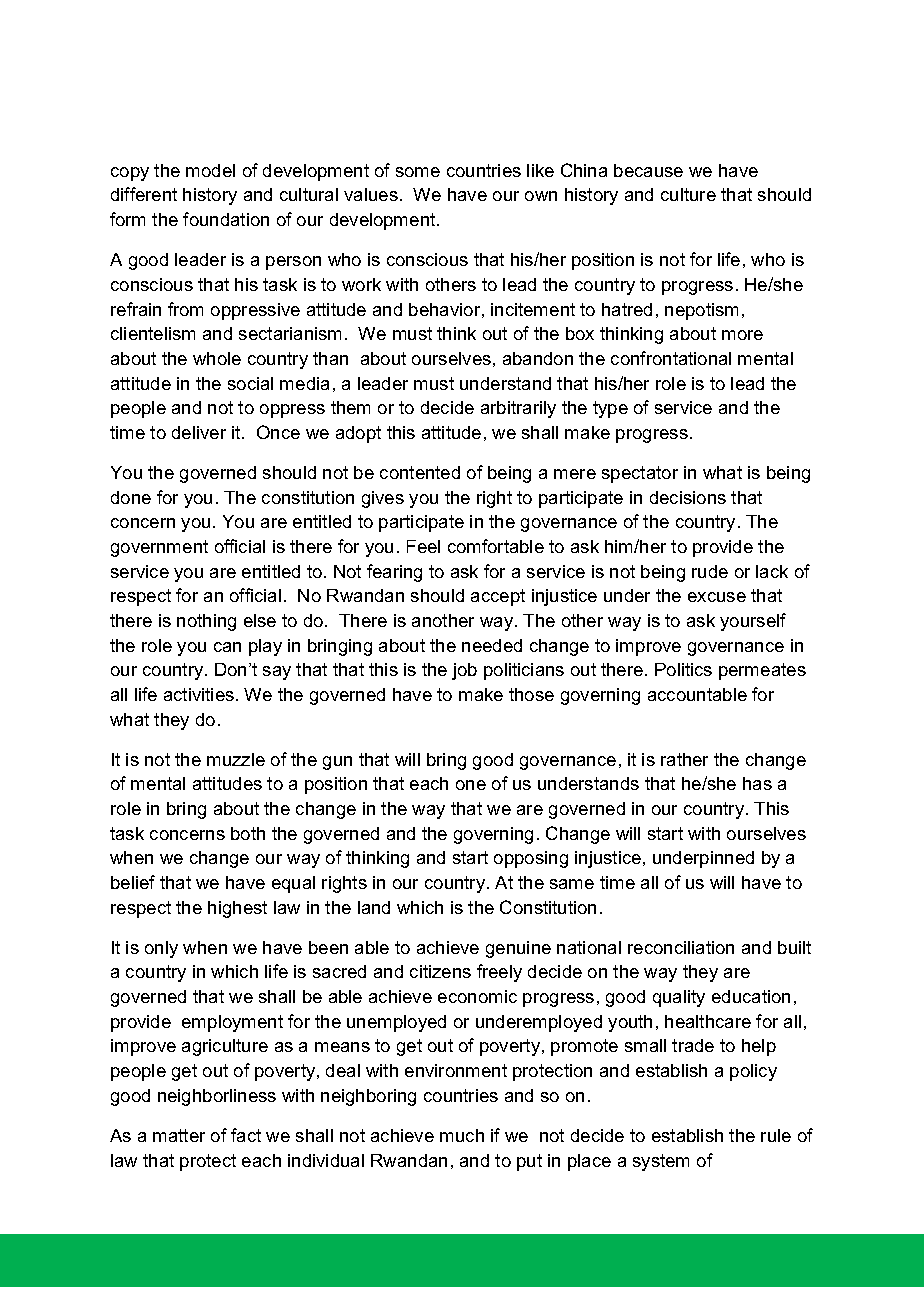 The image size is (924, 1308). What do you see at coordinates (648, 170) in the screenshot?
I see `because` at bounding box center [648, 170].
